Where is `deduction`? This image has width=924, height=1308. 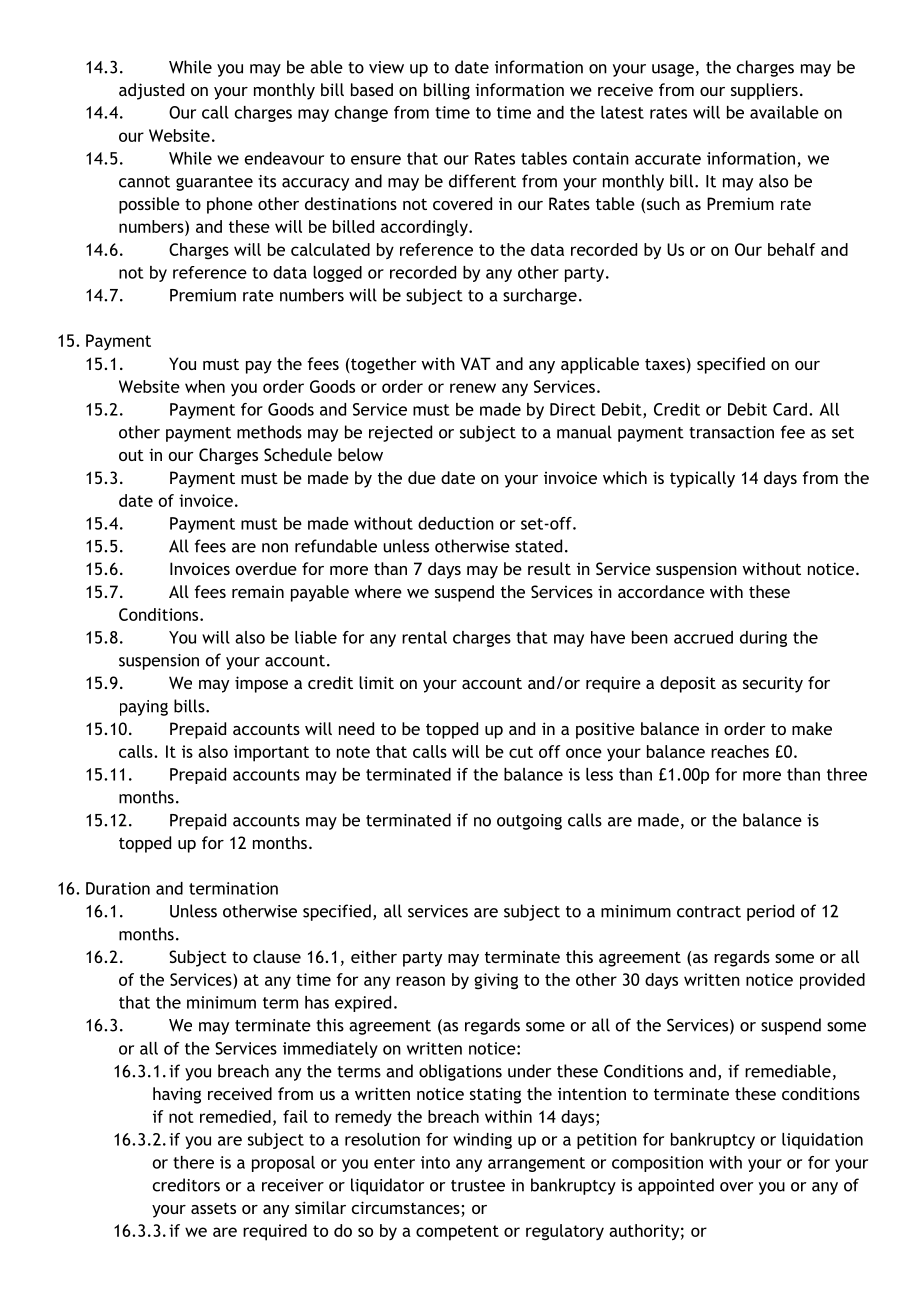 deduction is located at coordinates (456, 523).
